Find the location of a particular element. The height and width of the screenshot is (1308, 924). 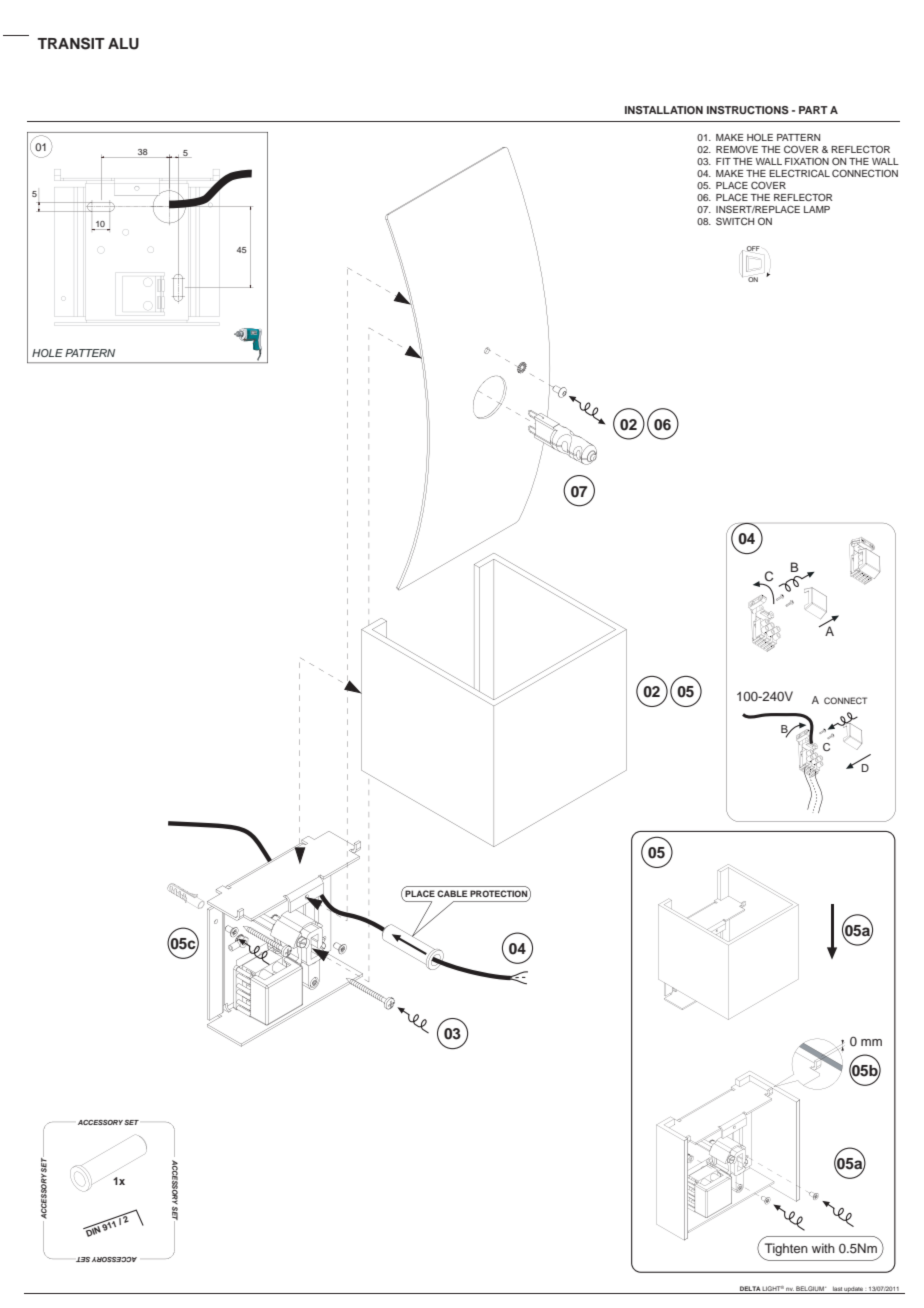

ALU is located at coordinates (123, 44).
